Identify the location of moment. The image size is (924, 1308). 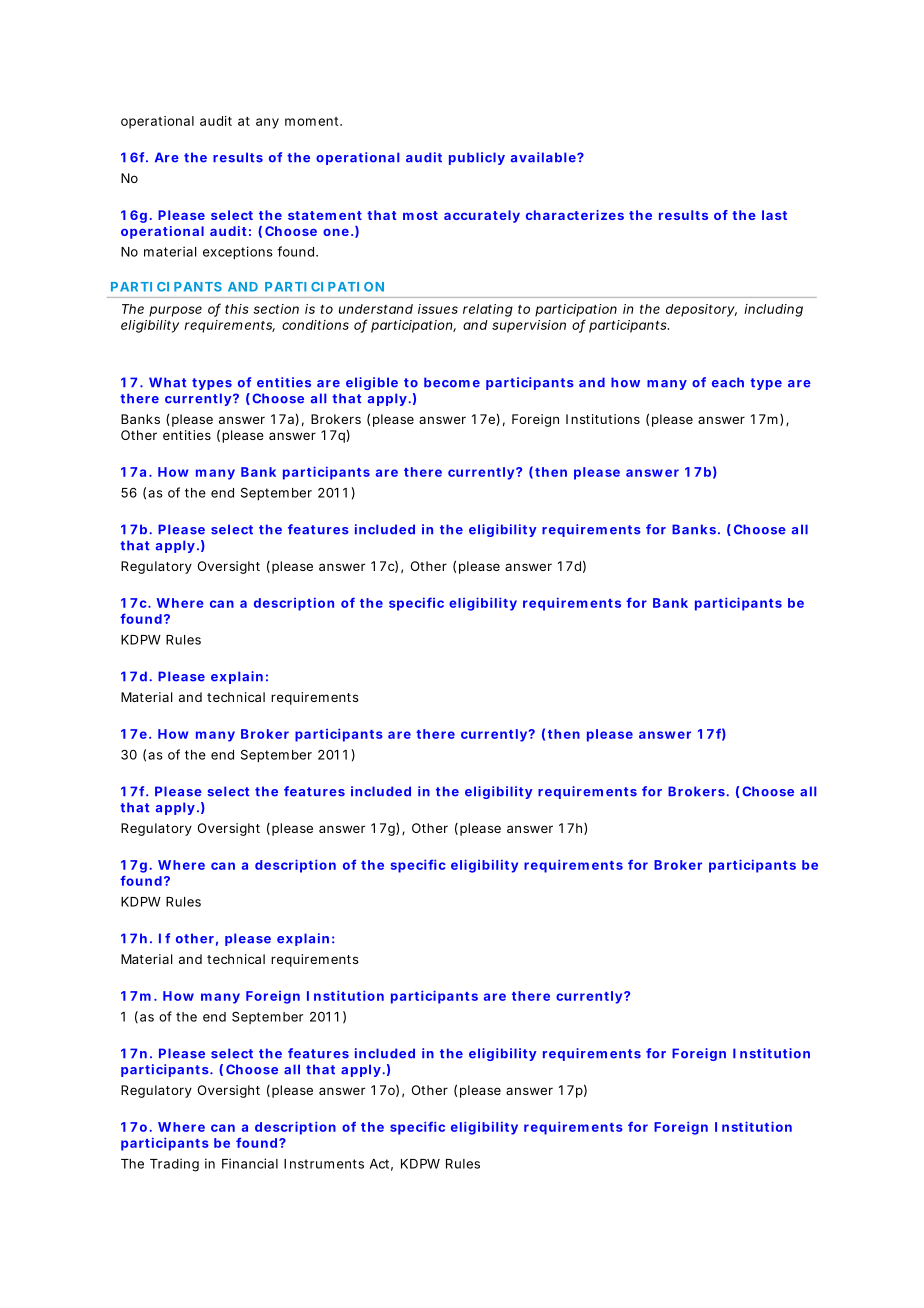
(313, 121).
